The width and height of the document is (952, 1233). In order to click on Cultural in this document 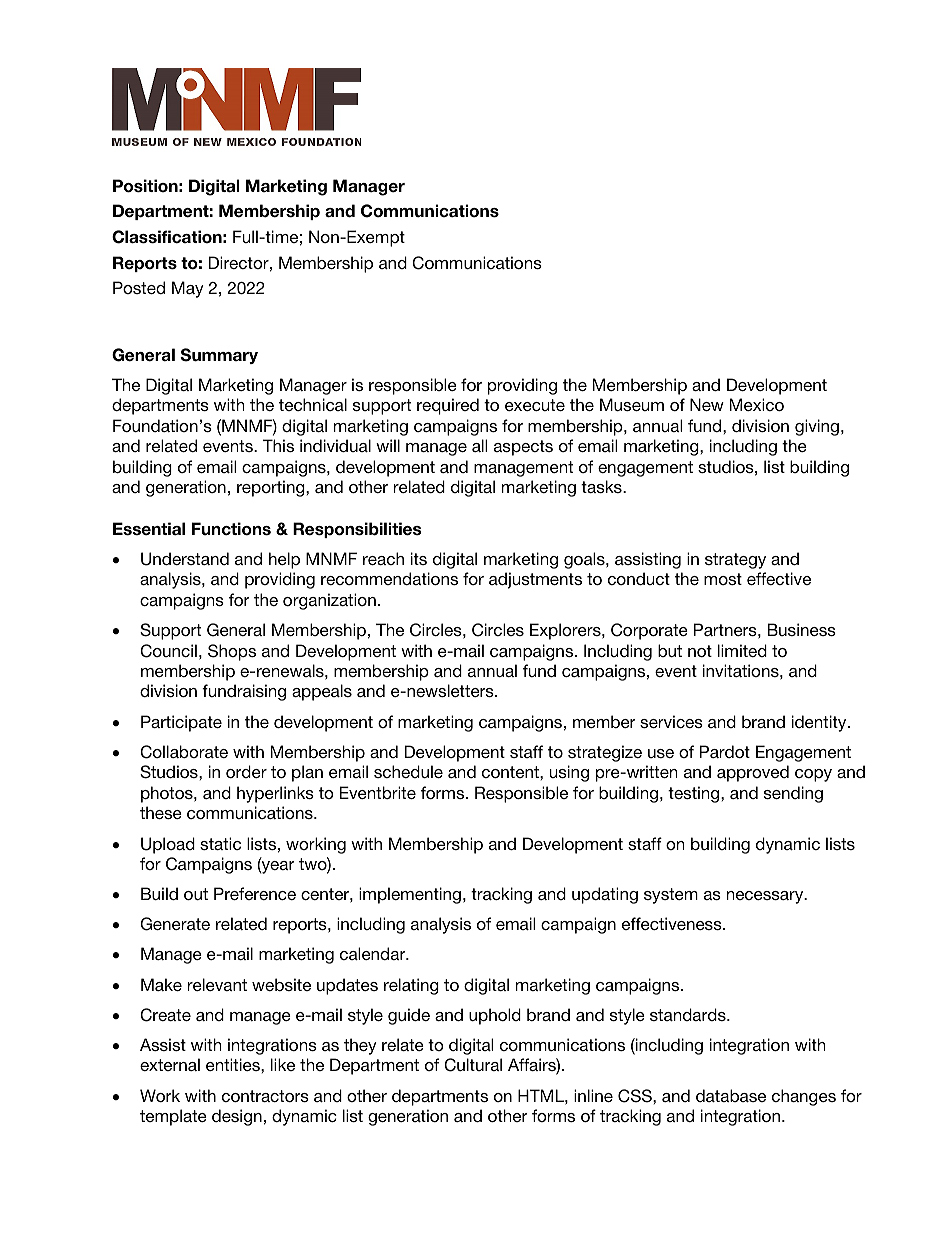, I will do `click(473, 1065)`.
